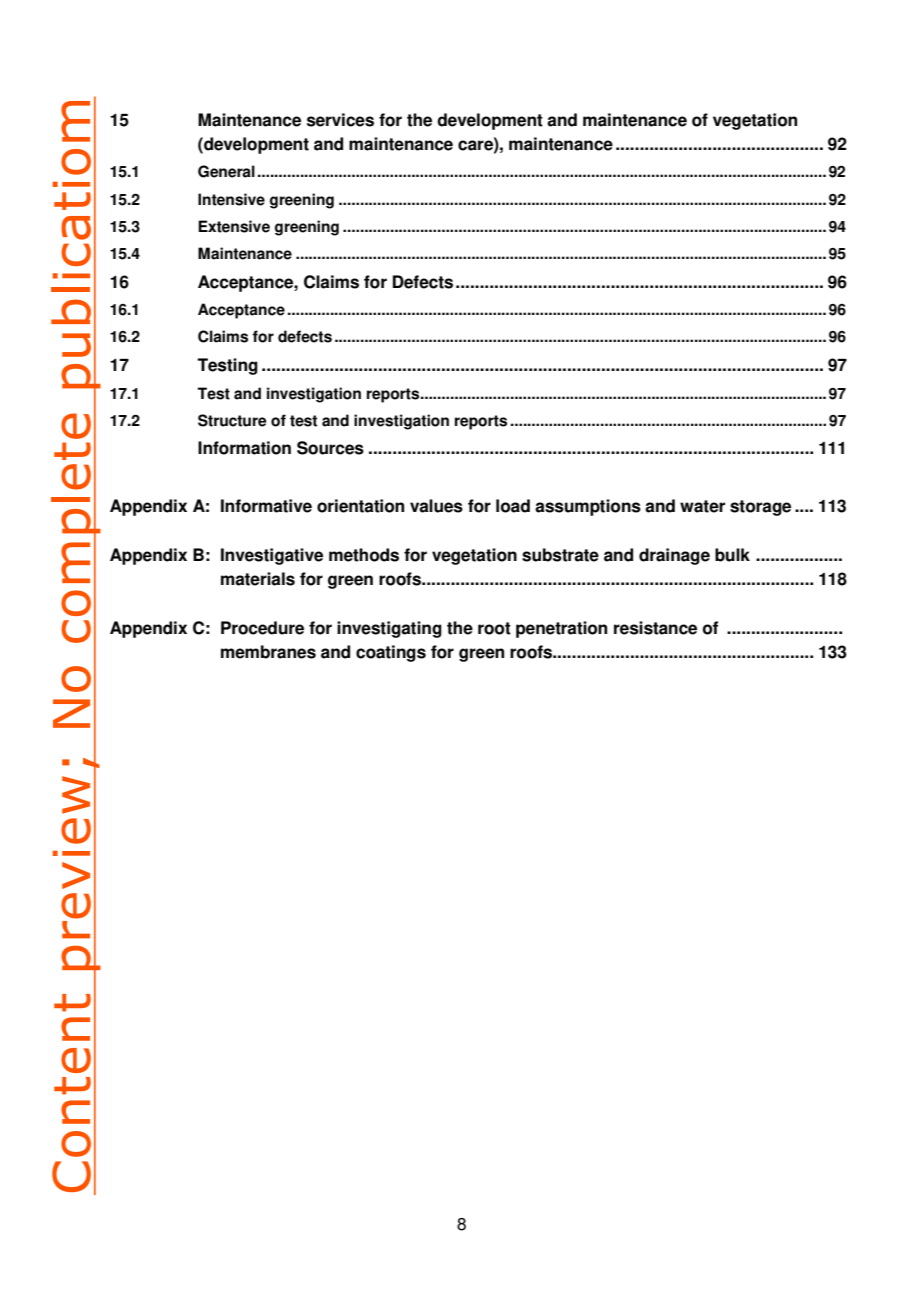 The image size is (924, 1308). Describe the element at coordinates (266, 506) in the page. I see `Informative` at that location.
